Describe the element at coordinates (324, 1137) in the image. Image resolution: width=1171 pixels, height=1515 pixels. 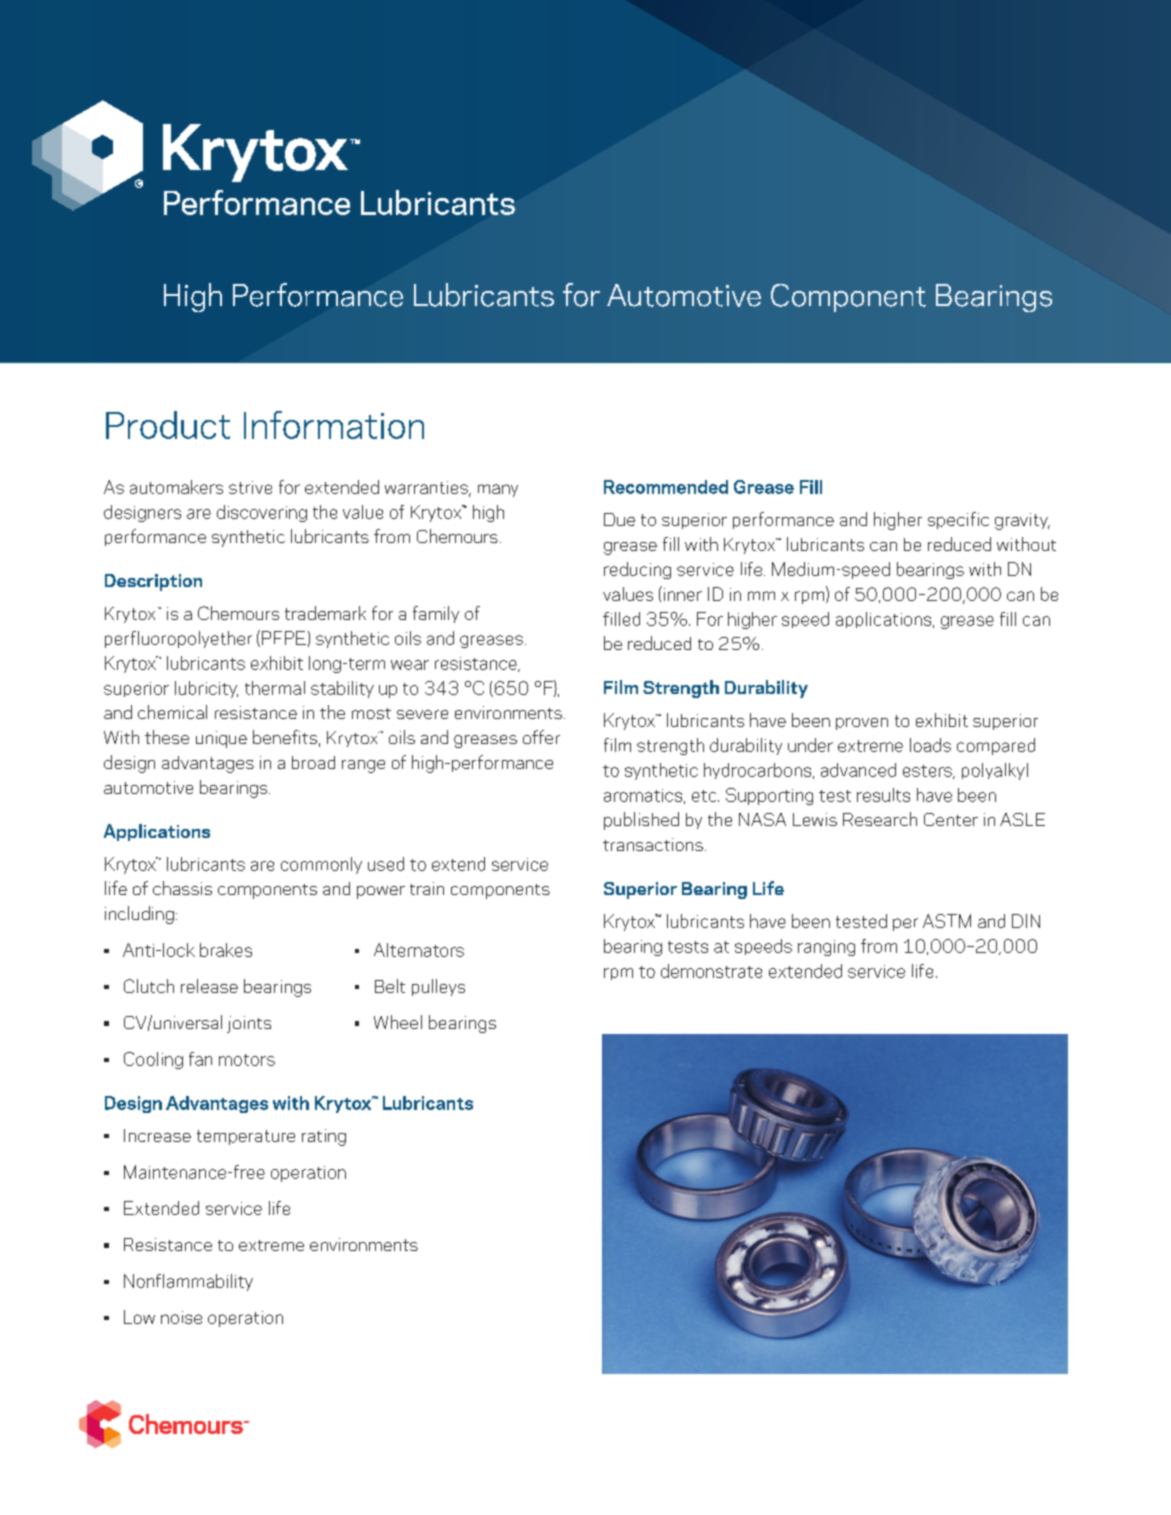
I see `rating` at that location.
